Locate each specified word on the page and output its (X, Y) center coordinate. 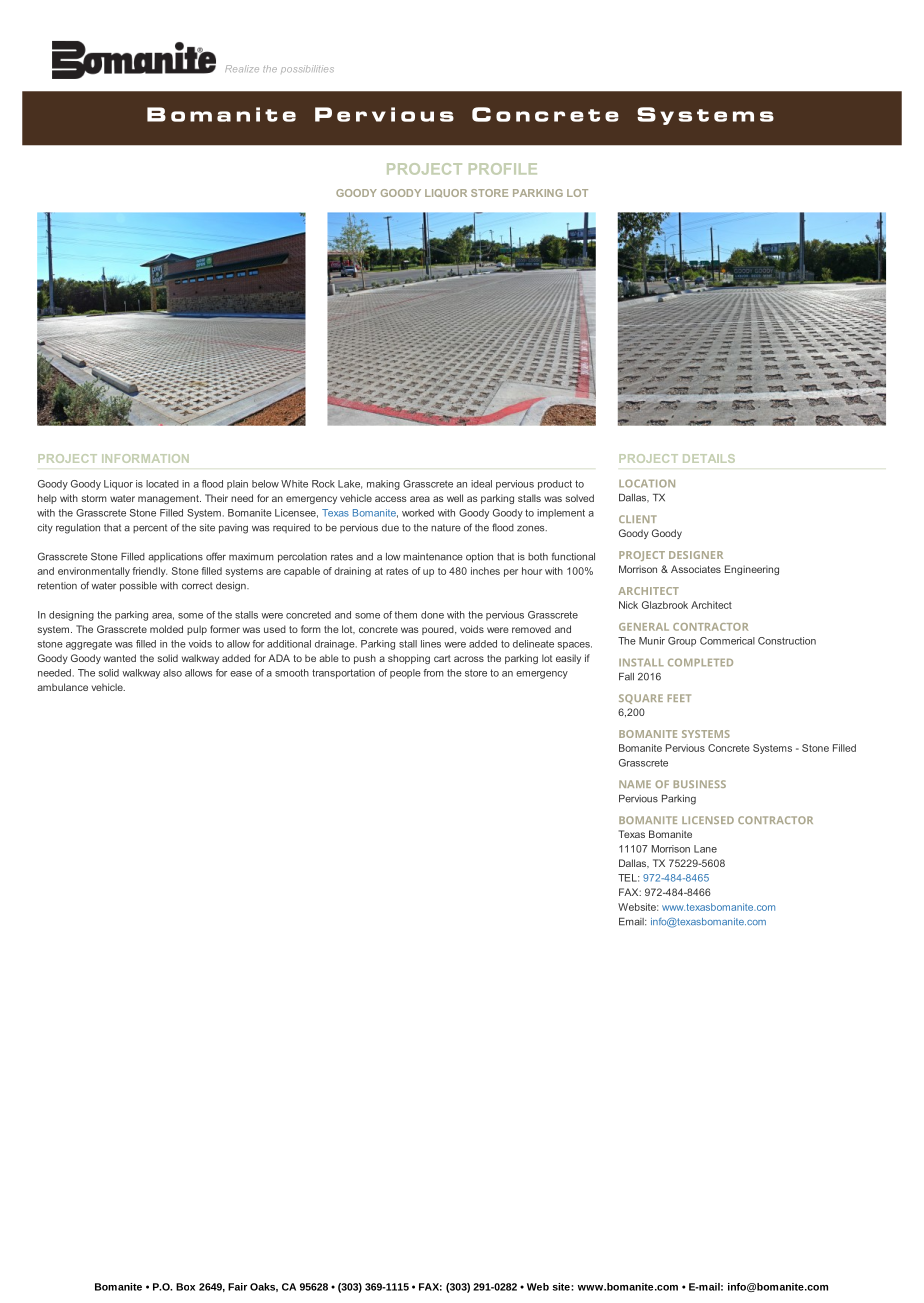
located (162, 484)
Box (185, 1287)
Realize (242, 68)
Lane (705, 849)
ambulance (62, 687)
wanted (120, 658)
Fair (237, 1287)
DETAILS (709, 458)
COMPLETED (700, 662)
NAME (635, 784)
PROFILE (503, 169)
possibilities (307, 69)
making (383, 485)
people (405, 674)
